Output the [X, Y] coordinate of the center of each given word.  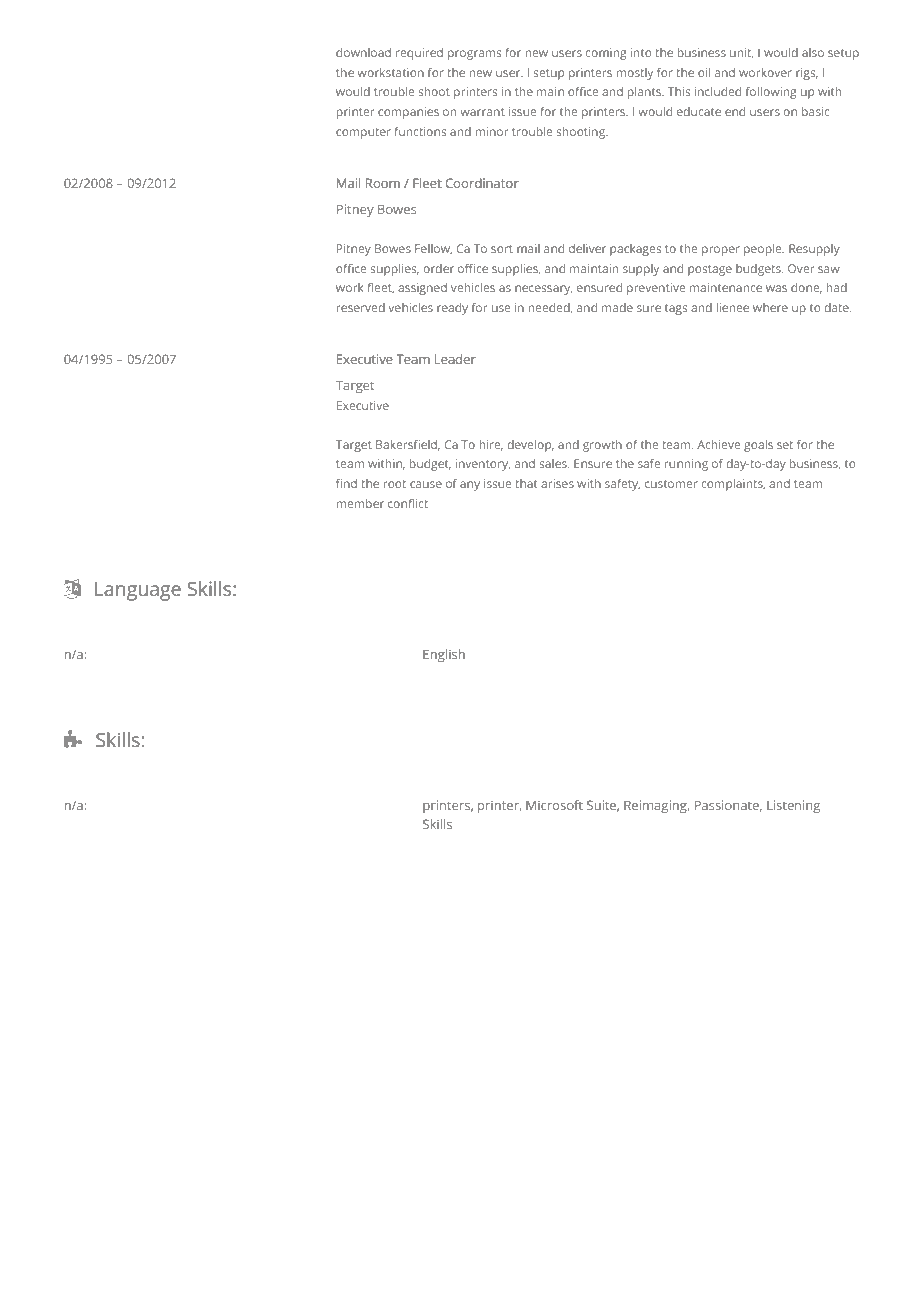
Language [138, 591]
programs [474, 55]
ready [452, 309]
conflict [408, 503]
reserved [360, 307]
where [770, 307]
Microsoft [554, 805]
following [771, 93]
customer [671, 484]
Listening [793, 806]
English [444, 655]
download [363, 52]
